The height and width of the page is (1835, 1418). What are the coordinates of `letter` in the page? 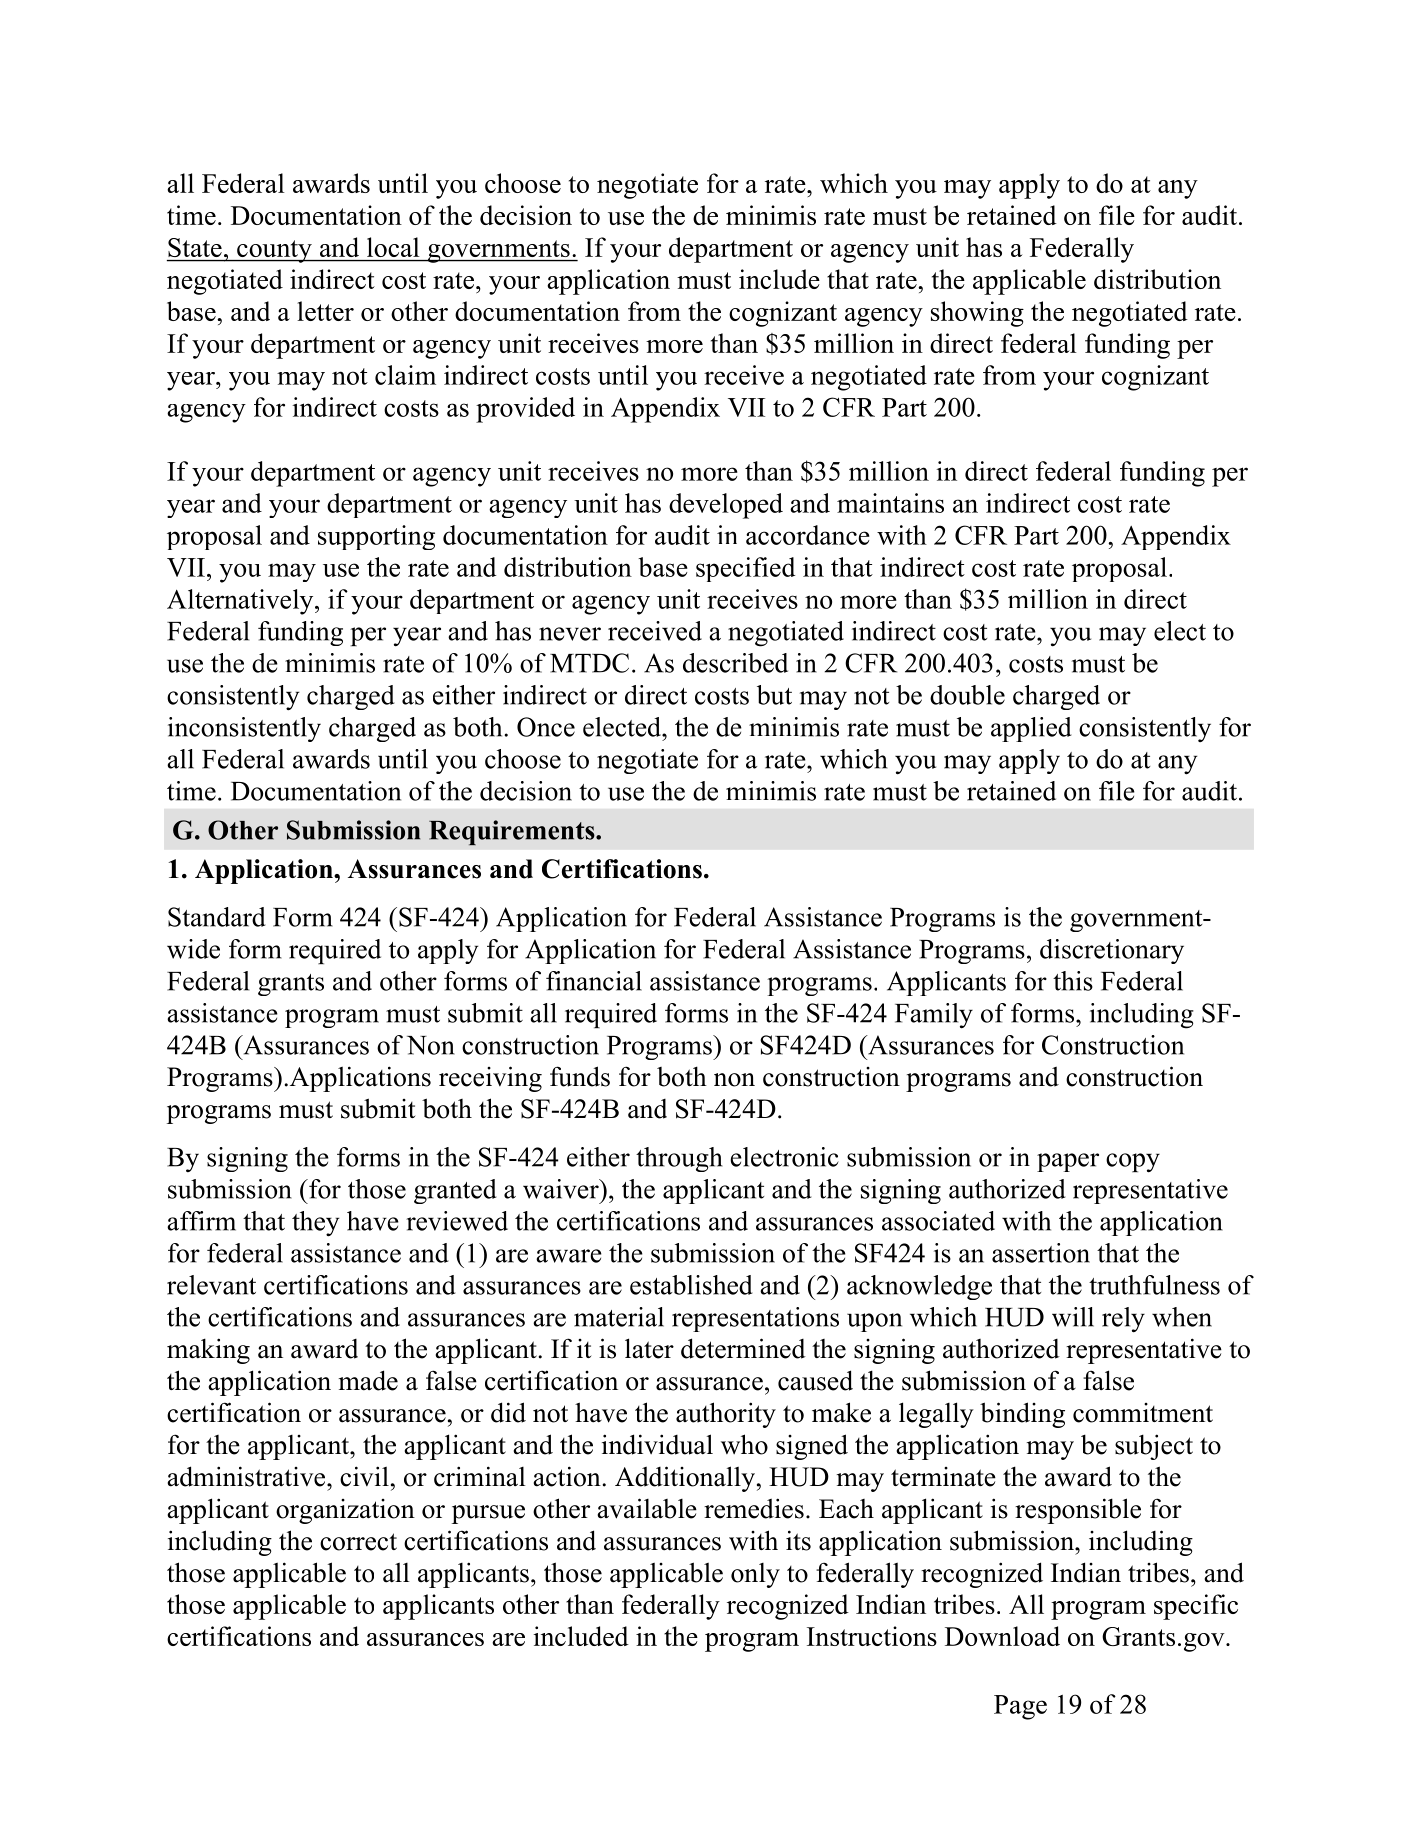 It's located at (325, 311).
